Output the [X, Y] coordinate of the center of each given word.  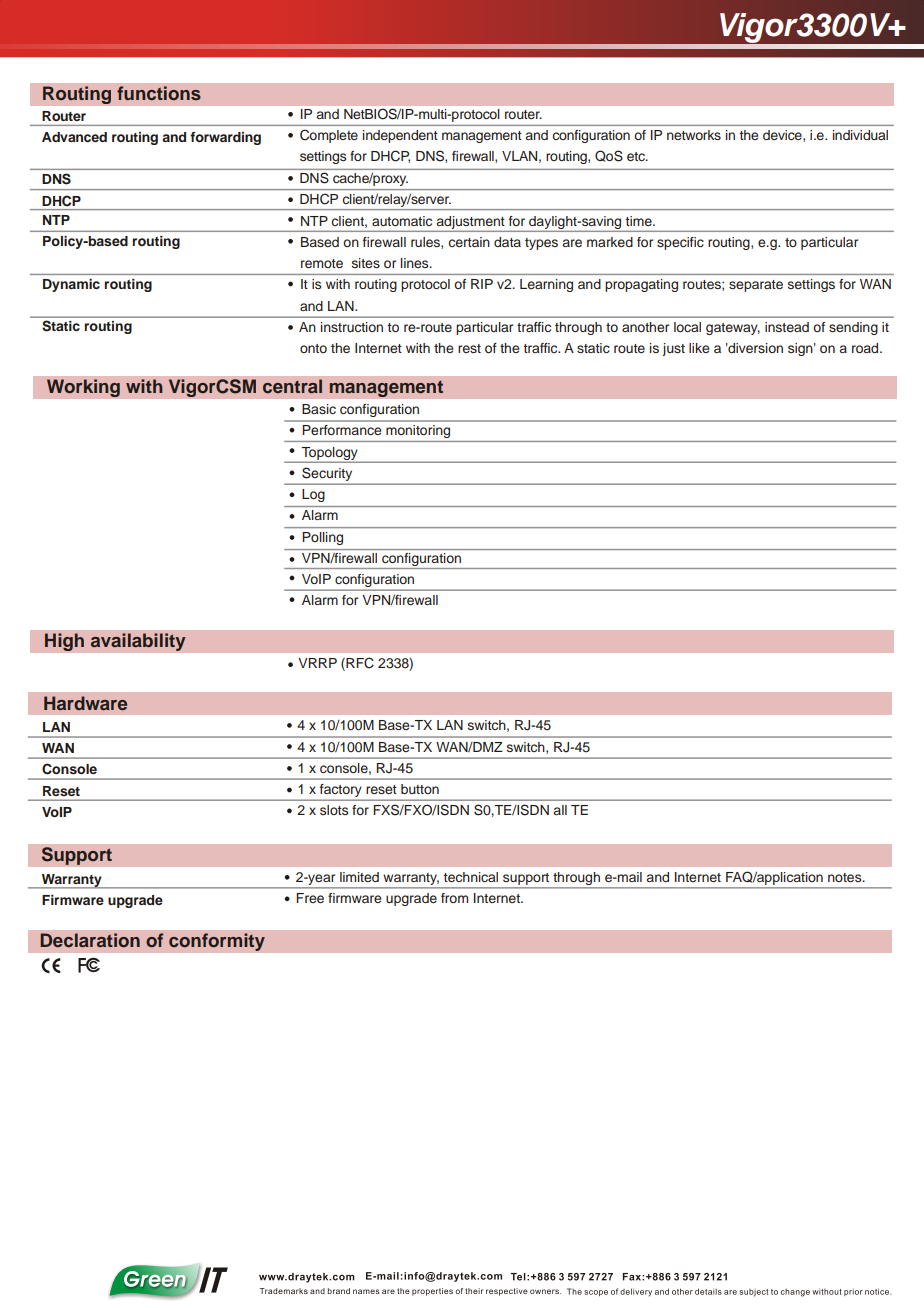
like [699, 348]
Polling [323, 538]
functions [159, 93]
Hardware [85, 703]
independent [400, 136]
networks [694, 135]
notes [846, 877]
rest [469, 348]
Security [327, 474]
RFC [359, 664]
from [454, 898]
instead [787, 327]
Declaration [90, 940]
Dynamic [71, 285]
